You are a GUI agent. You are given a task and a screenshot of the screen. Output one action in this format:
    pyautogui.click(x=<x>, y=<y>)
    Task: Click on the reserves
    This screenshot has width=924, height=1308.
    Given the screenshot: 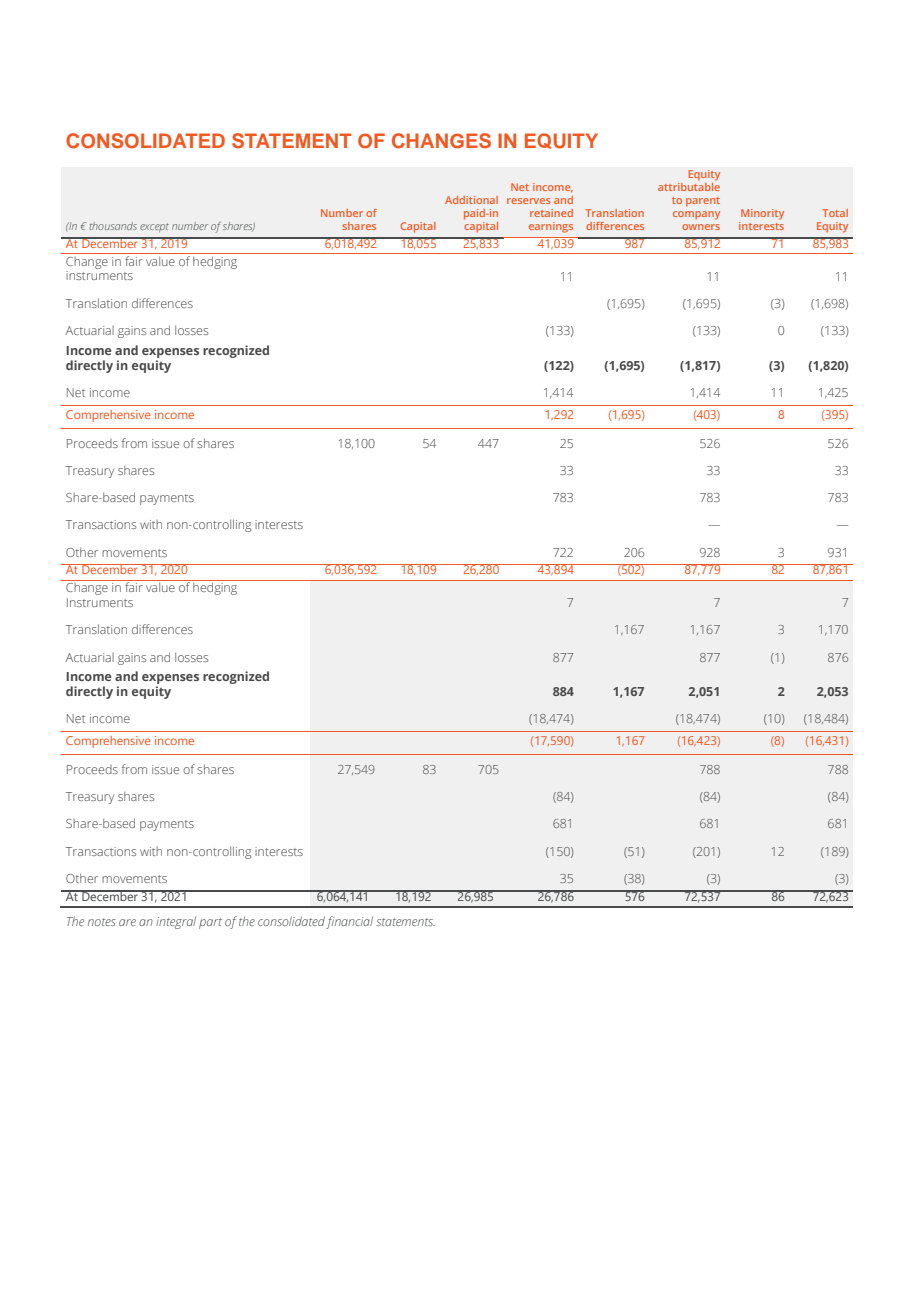 What is the action you would take?
    pyautogui.click(x=529, y=201)
